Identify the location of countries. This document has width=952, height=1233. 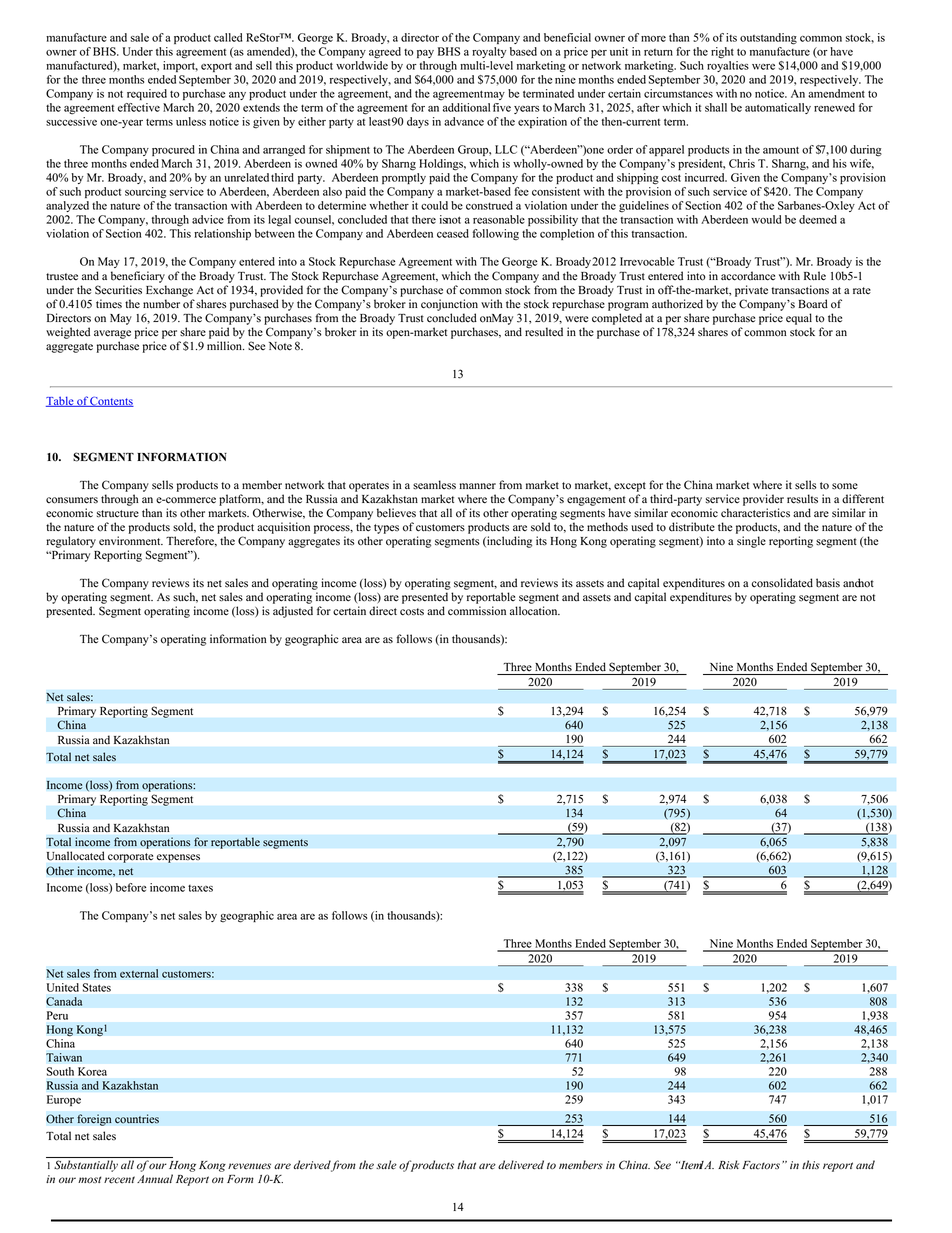
(137, 1119).
